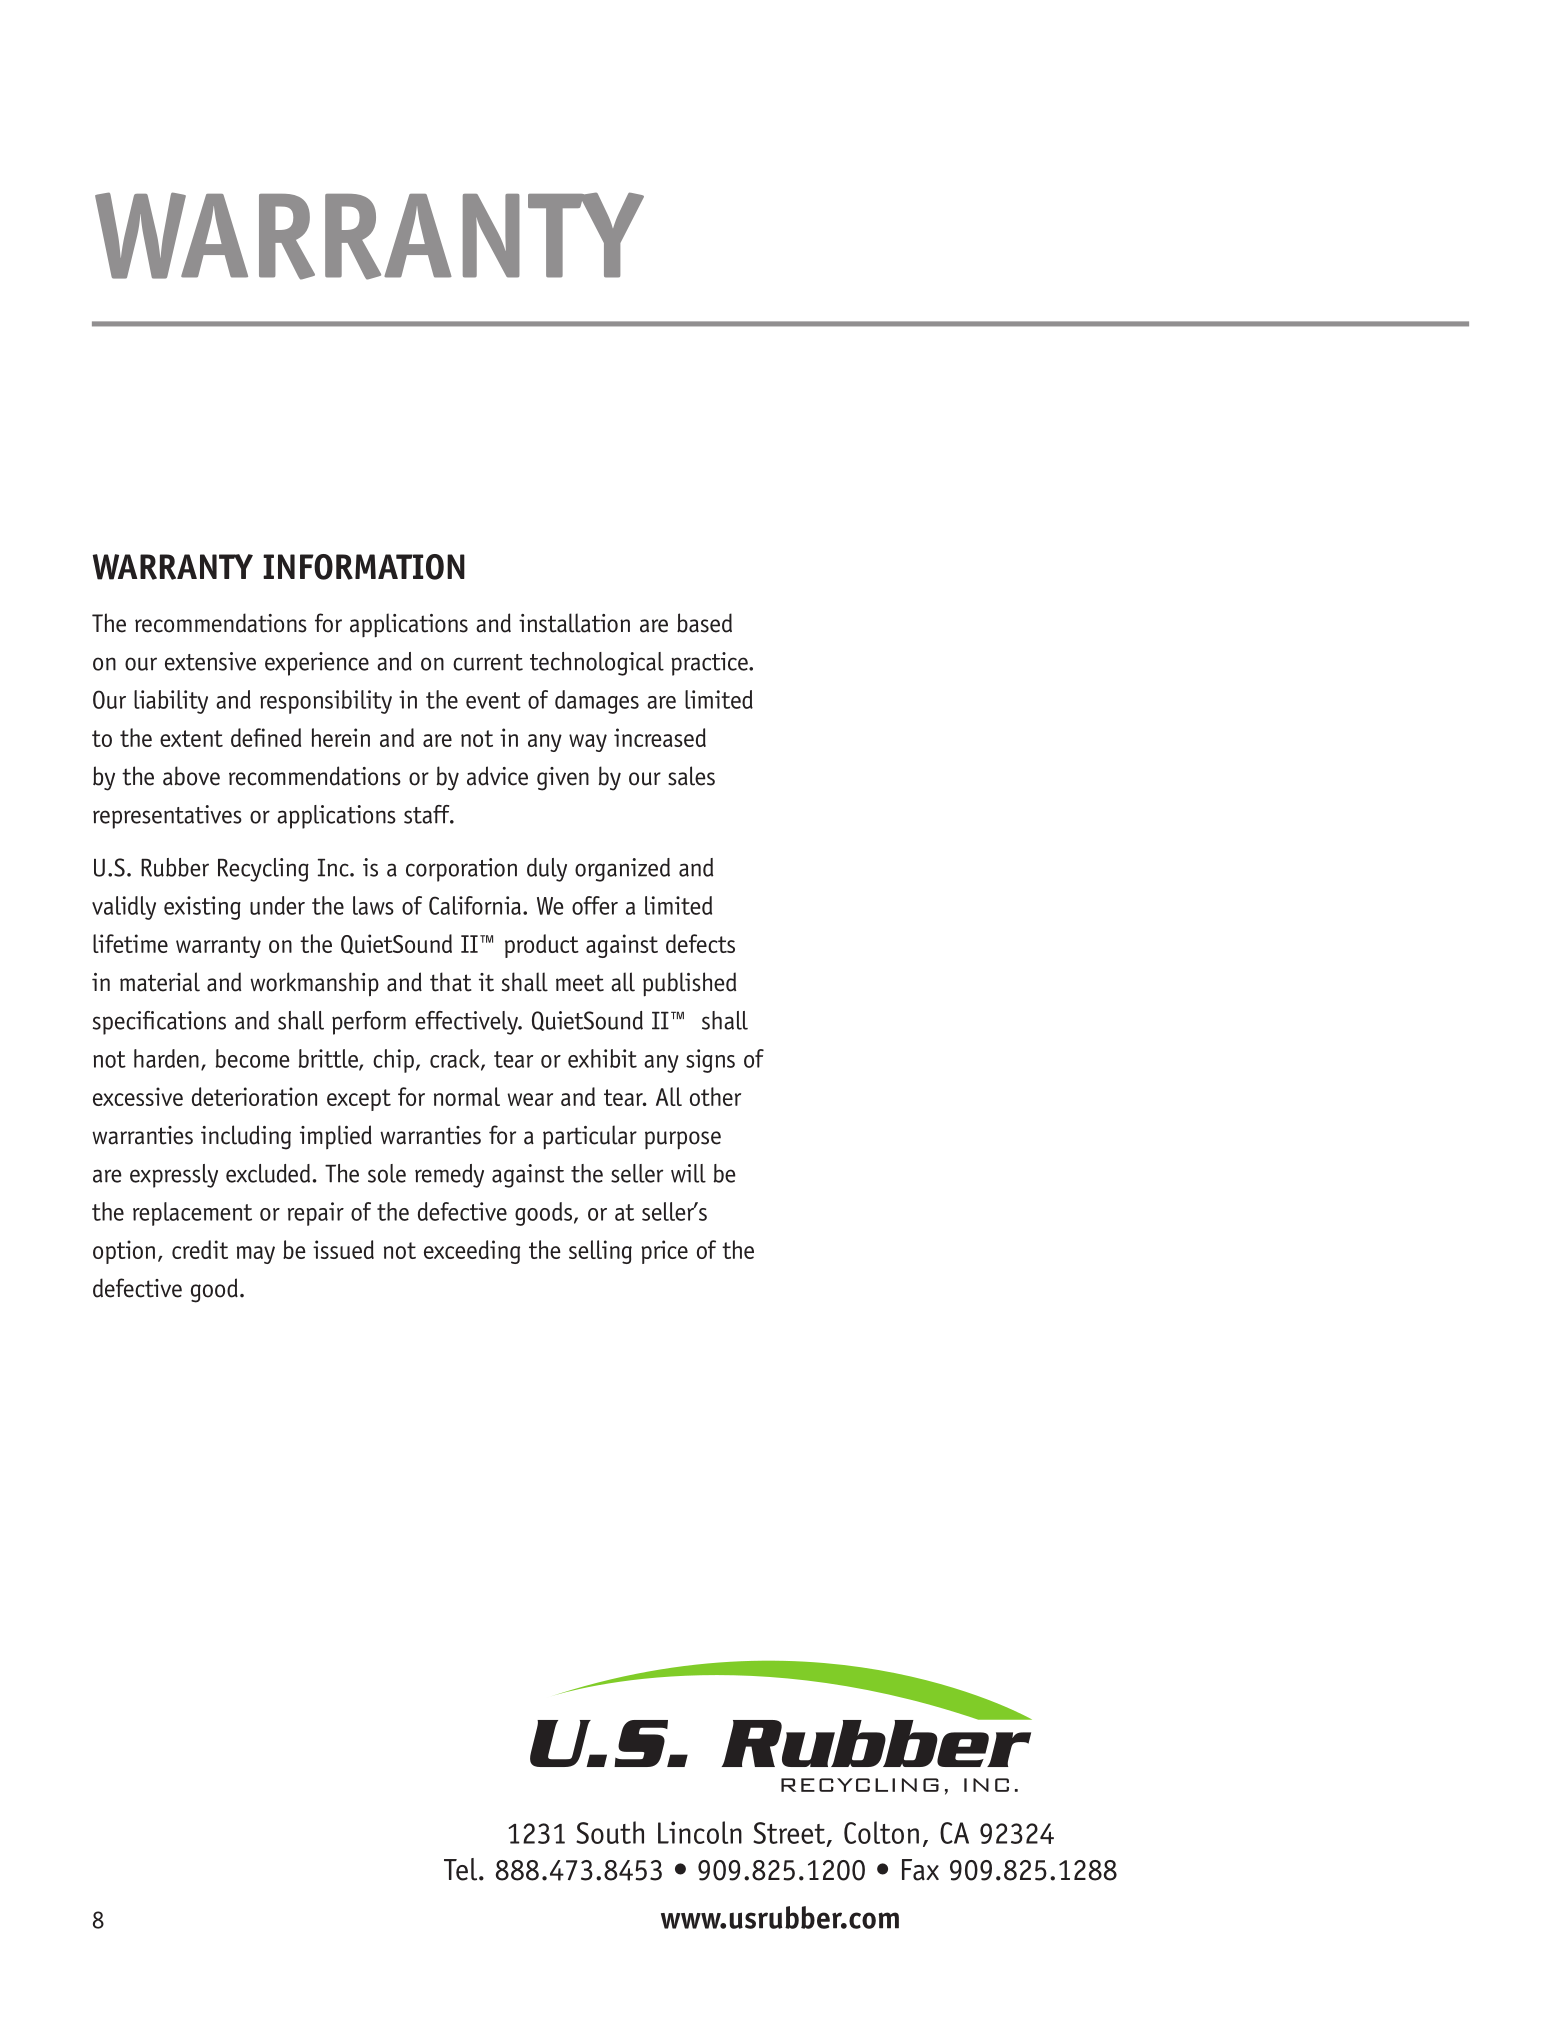 The width and height of the screenshot is (1561, 2020). Describe the element at coordinates (542, 946) in the screenshot. I see `product` at that location.
